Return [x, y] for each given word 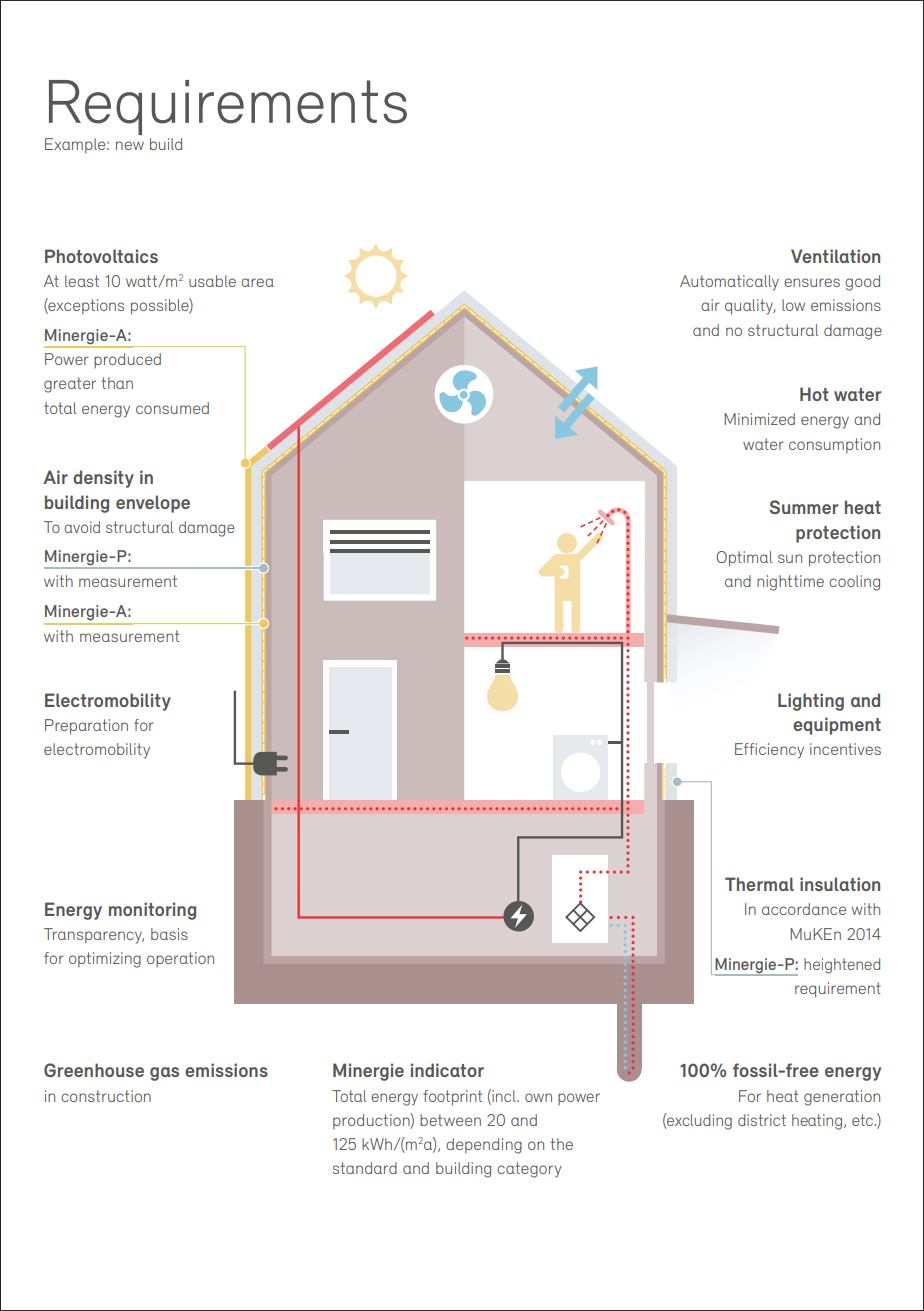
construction [106, 1096]
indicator [447, 1070]
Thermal [759, 884]
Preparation [86, 727]
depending [484, 1146]
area [257, 282]
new [130, 145]
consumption [834, 446]
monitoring [152, 911]
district [762, 1120]
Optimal [744, 559]
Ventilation [835, 256]
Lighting [811, 702]
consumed [172, 408]
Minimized [759, 419]
